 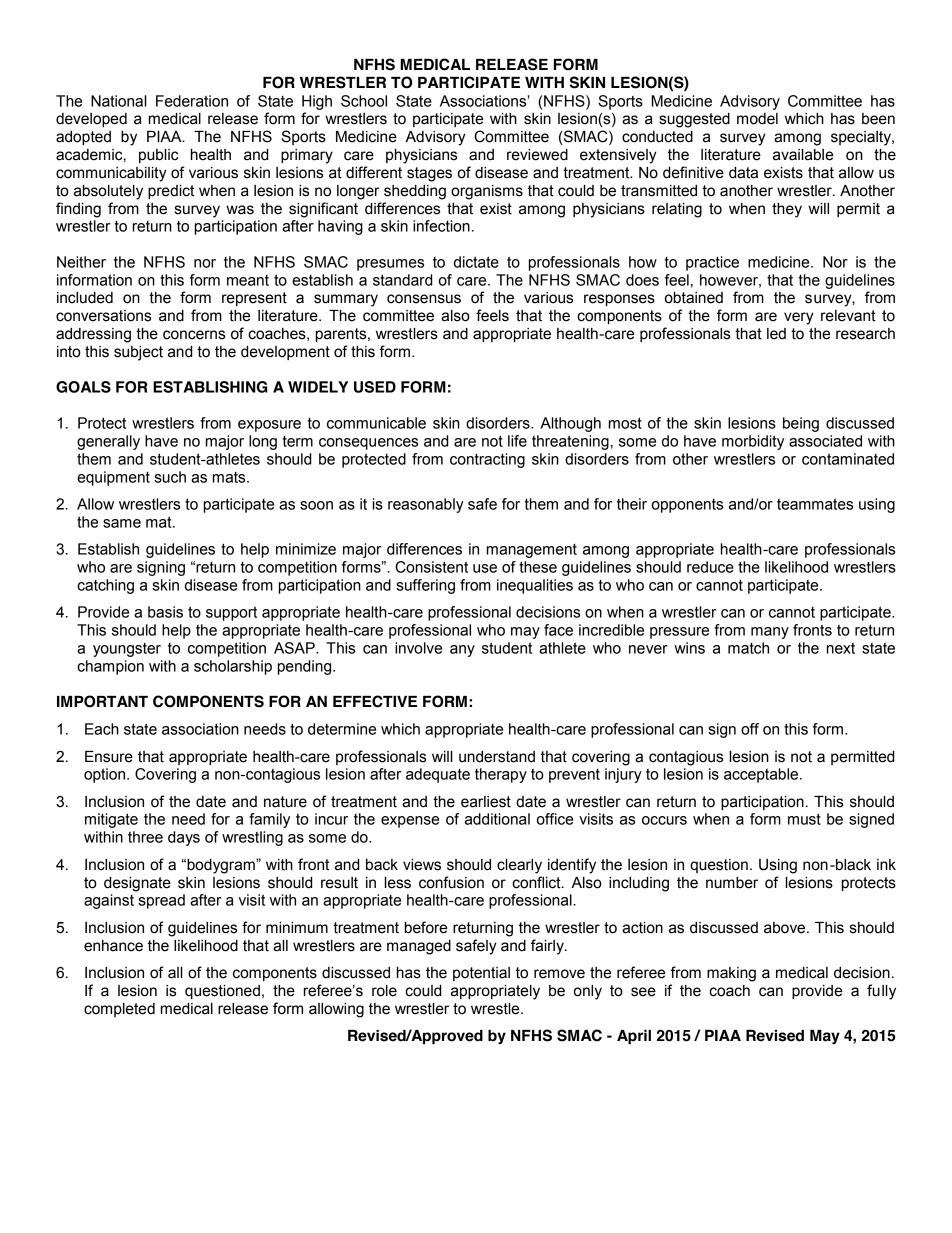 I want to click on option, so click(x=106, y=775).
